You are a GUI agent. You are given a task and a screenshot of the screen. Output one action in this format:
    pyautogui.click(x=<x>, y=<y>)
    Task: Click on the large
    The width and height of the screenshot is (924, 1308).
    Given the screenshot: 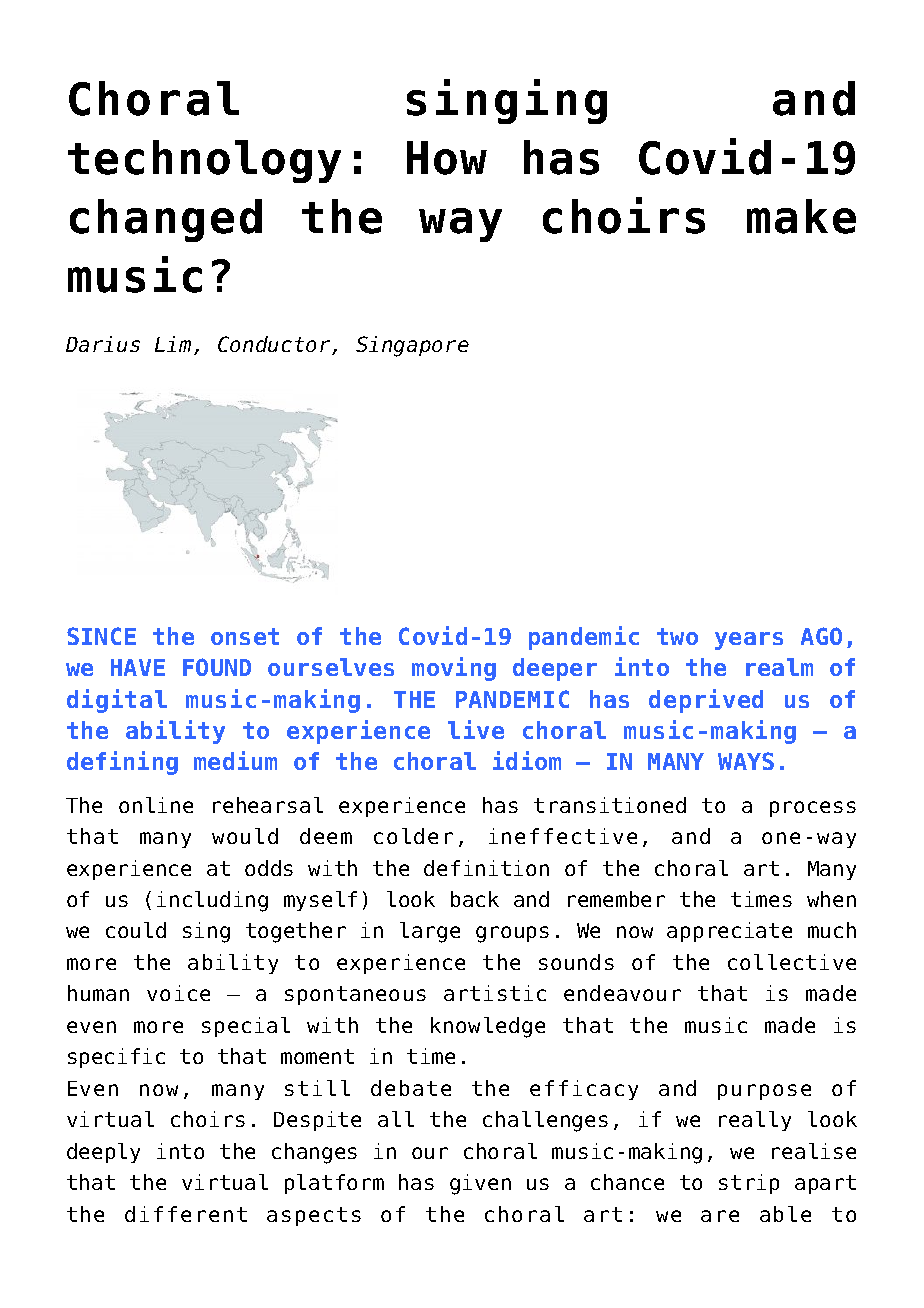 What is the action you would take?
    pyautogui.click(x=430, y=932)
